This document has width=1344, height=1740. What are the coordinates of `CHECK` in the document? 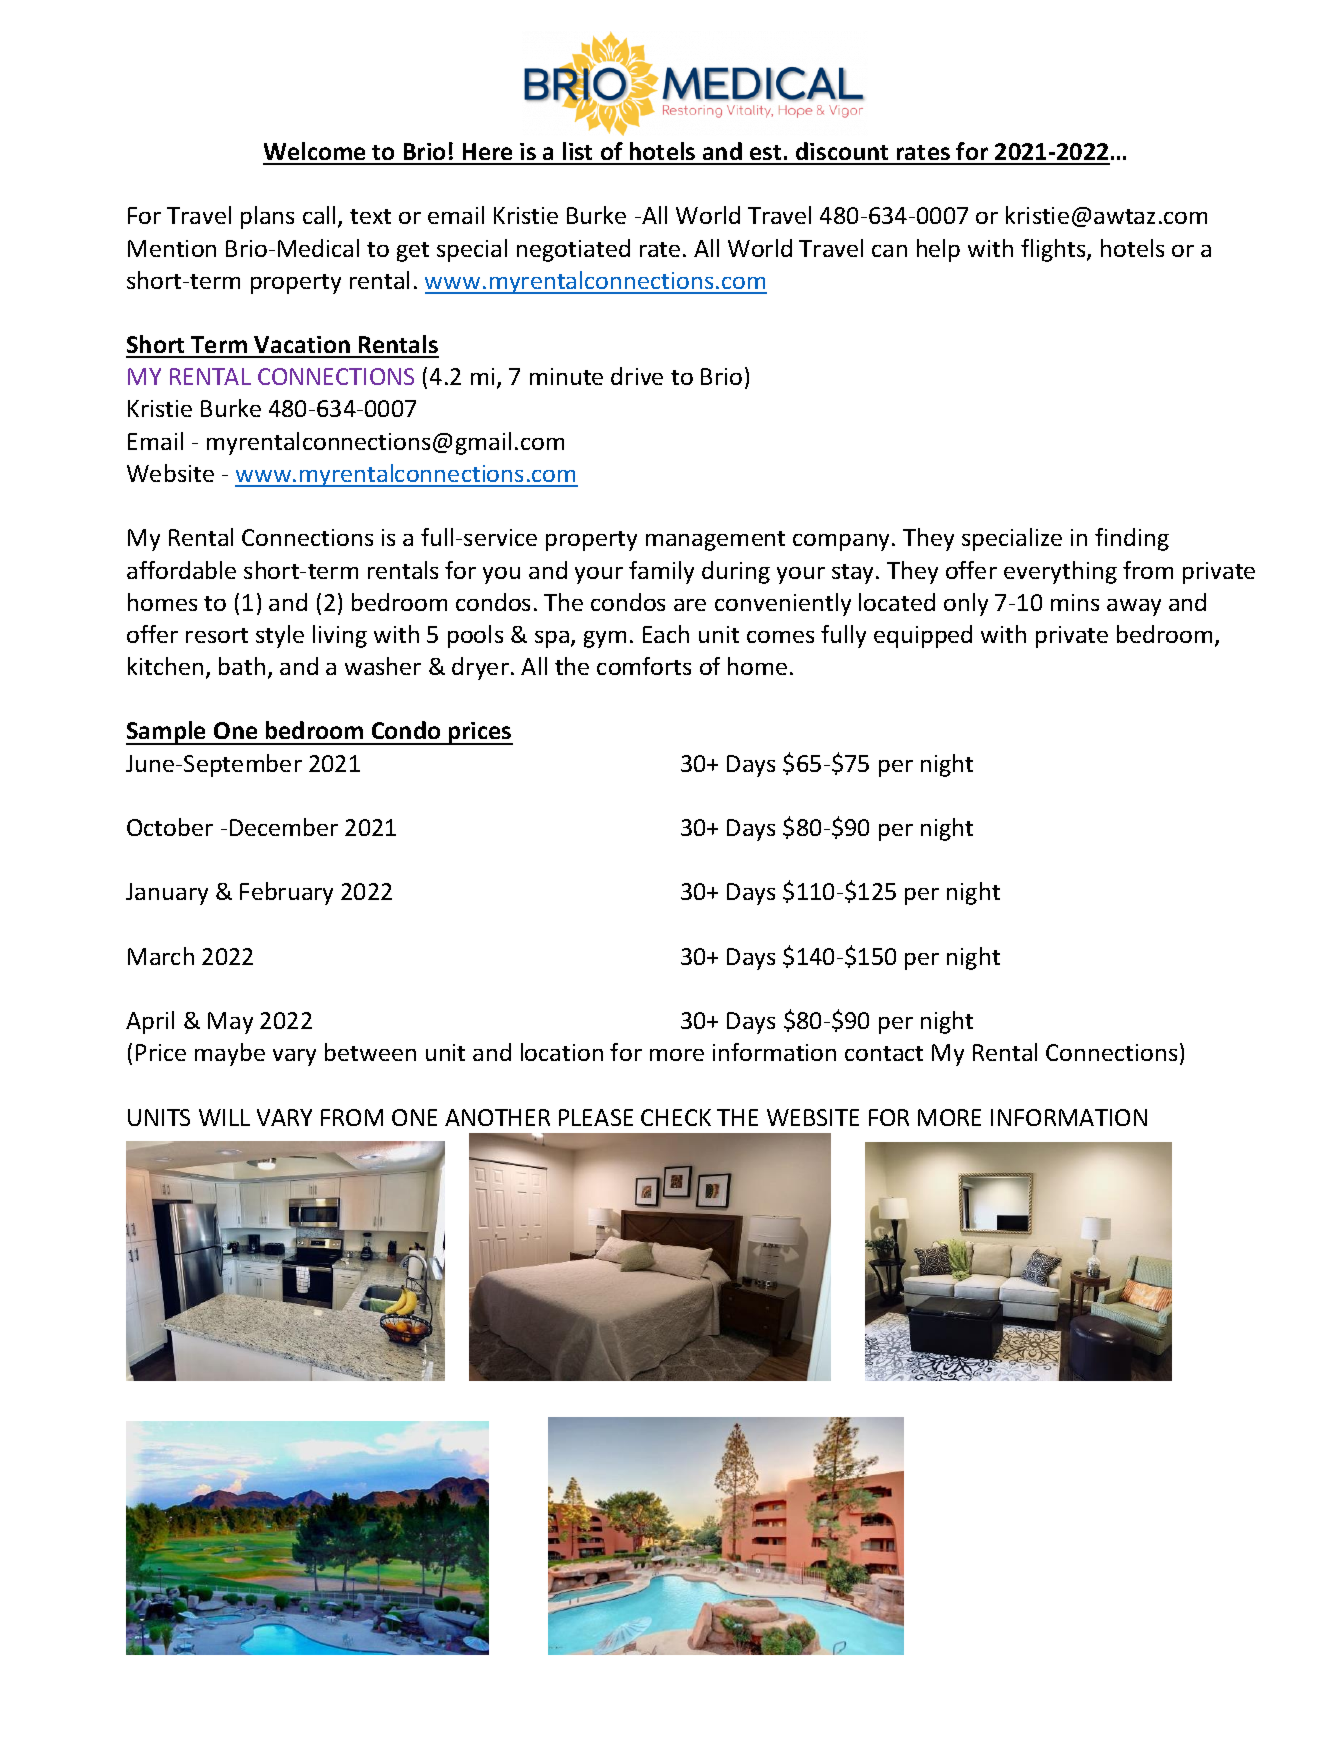 It's located at (676, 1117).
